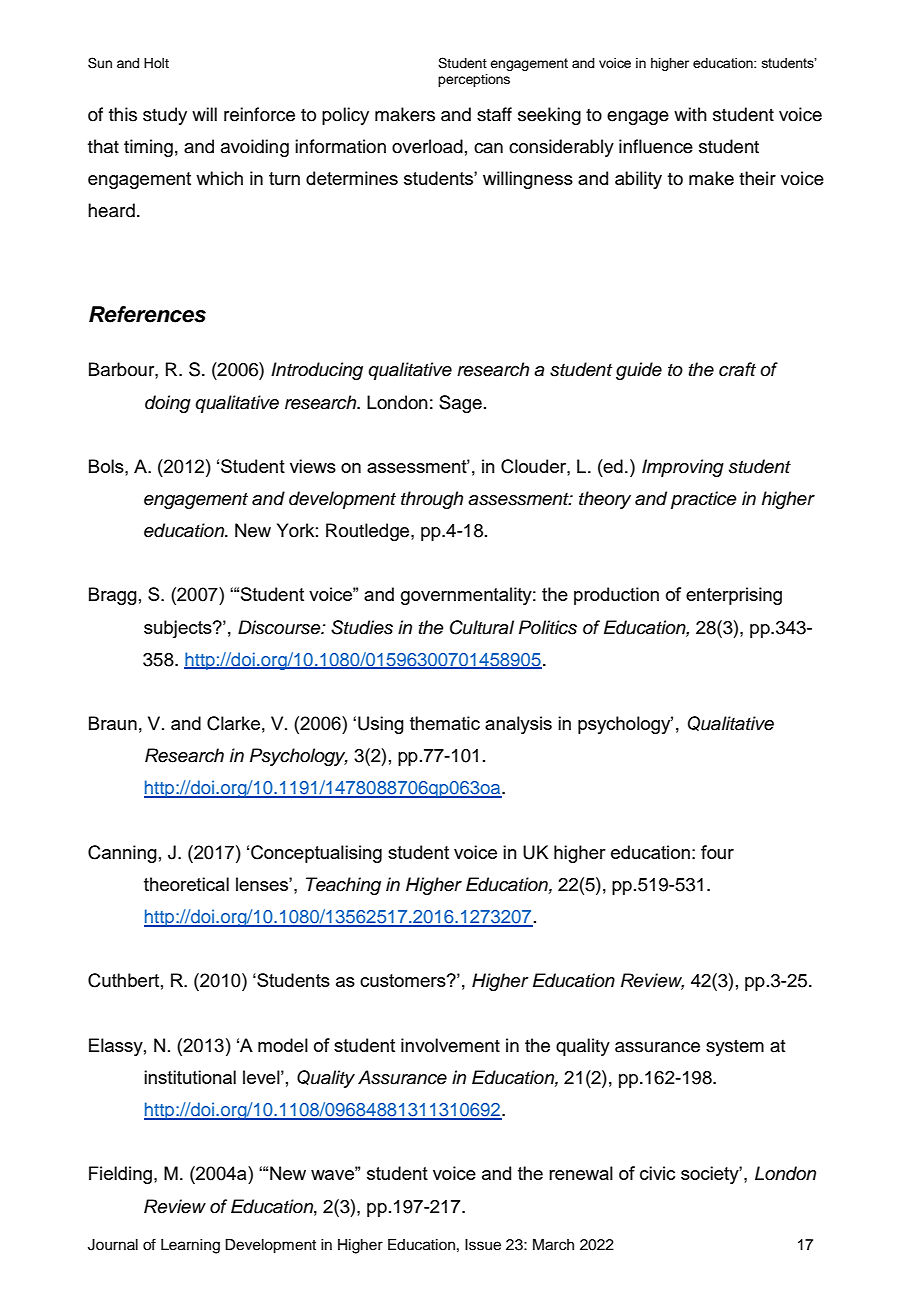  Describe the element at coordinates (483, 1245) in the screenshot. I see `Issue` at that location.
